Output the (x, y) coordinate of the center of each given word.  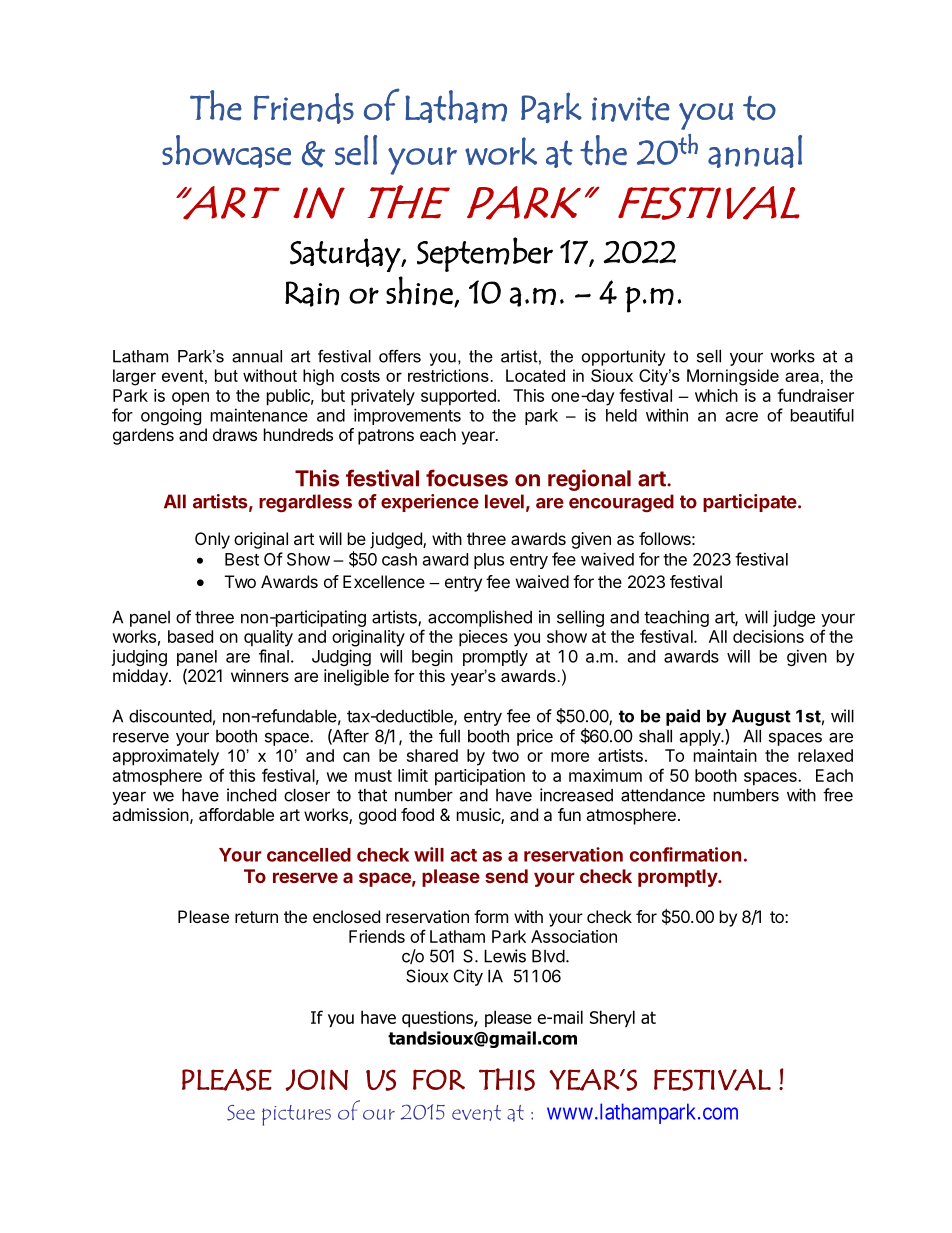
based (190, 636)
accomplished (480, 618)
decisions (768, 636)
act (463, 855)
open (190, 399)
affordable (236, 814)
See (241, 1113)
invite (631, 109)
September (485, 254)
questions (438, 1019)
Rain (312, 294)
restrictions (449, 375)
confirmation (685, 854)
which (716, 395)
